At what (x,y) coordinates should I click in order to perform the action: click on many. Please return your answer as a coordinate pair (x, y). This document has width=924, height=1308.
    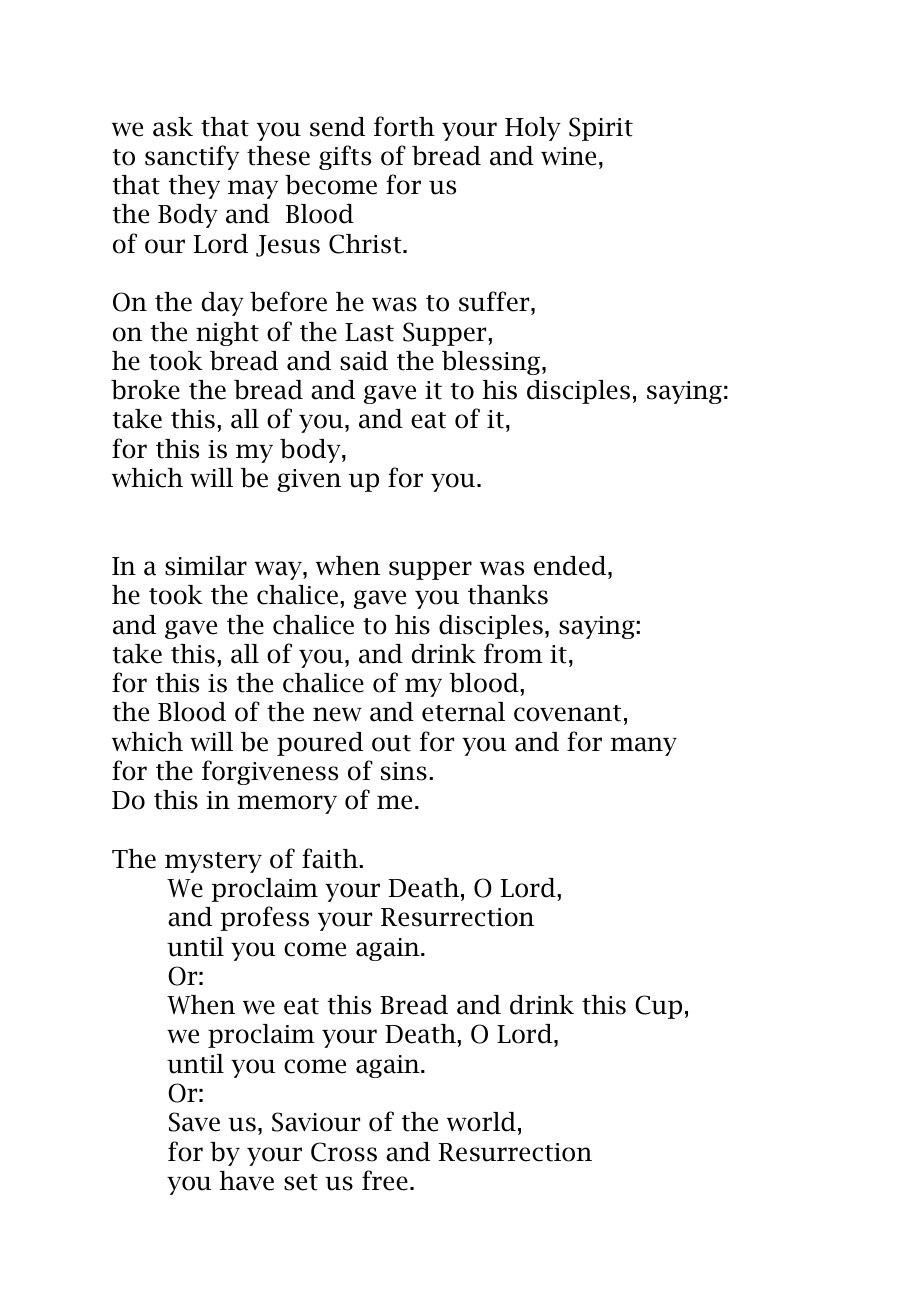
    Looking at the image, I should click on (643, 746).
